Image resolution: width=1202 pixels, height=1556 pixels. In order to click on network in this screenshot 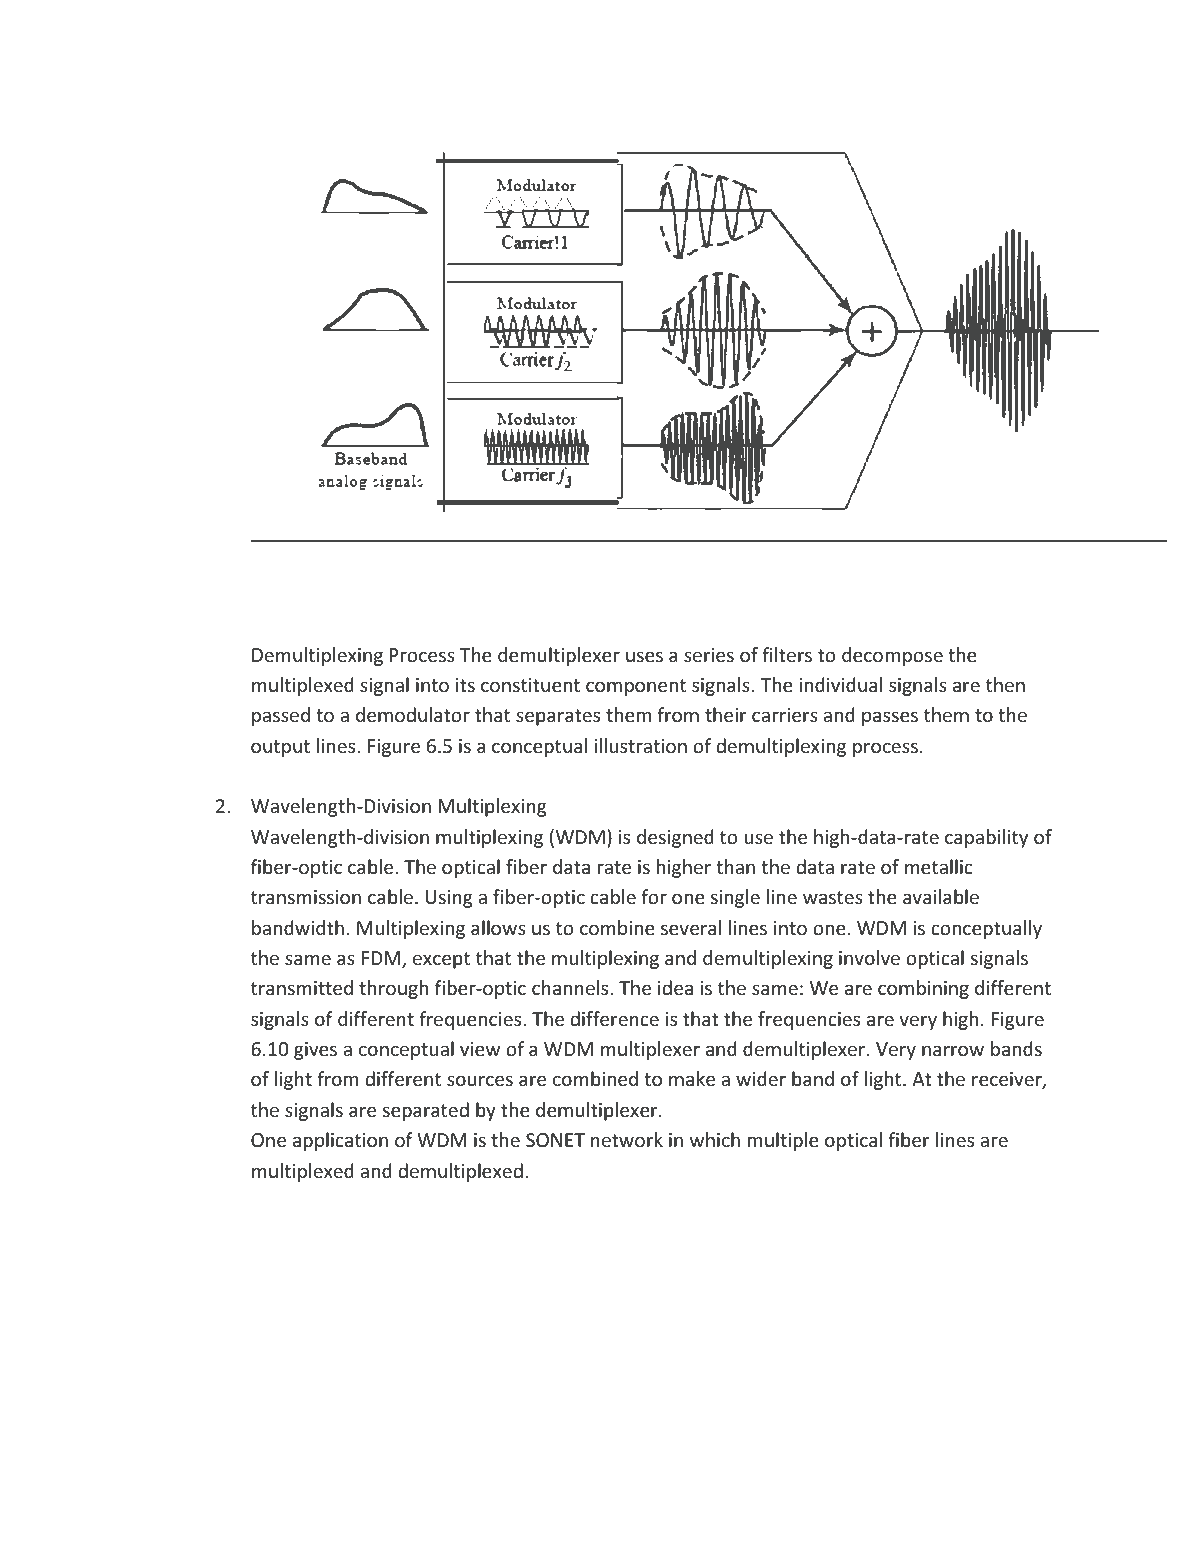, I will do `click(627, 1139)`.
